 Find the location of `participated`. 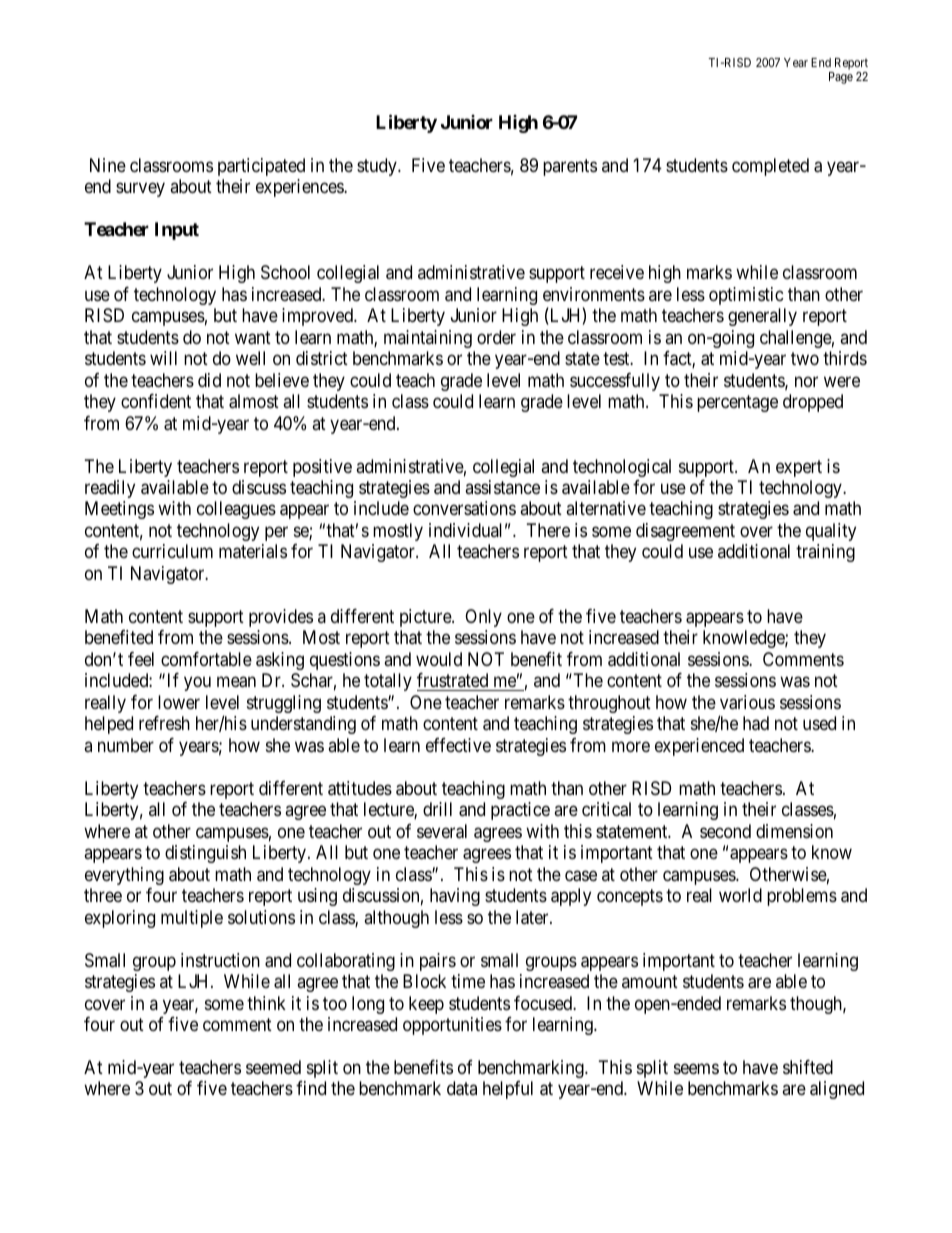

participated is located at coordinates (261, 167).
